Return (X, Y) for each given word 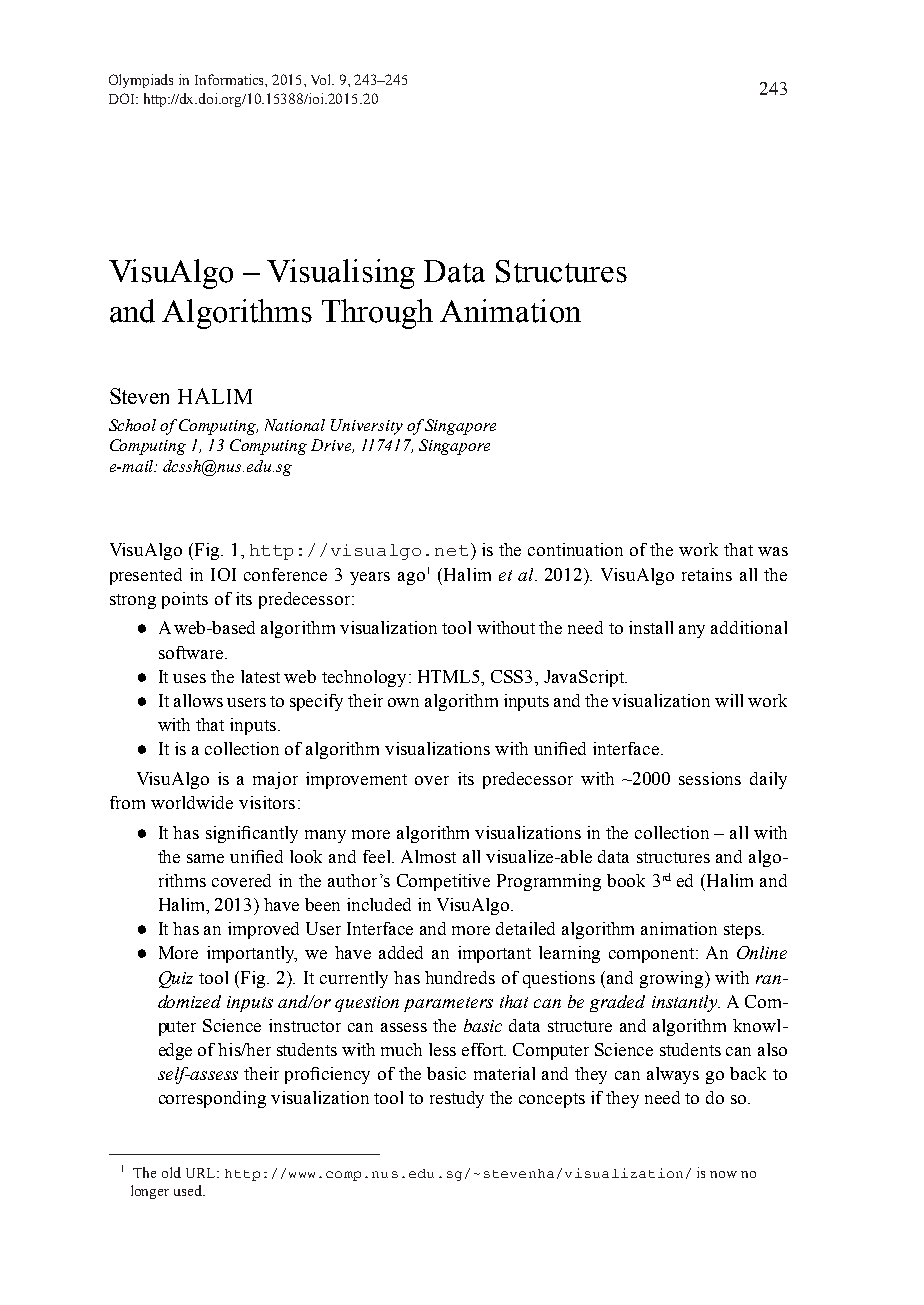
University (367, 427)
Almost (428, 856)
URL (202, 1173)
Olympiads (141, 81)
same (205, 858)
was (773, 551)
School (132, 425)
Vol (322, 79)
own (403, 702)
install (651, 627)
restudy (457, 1099)
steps (743, 931)
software (192, 652)
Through (377, 314)
